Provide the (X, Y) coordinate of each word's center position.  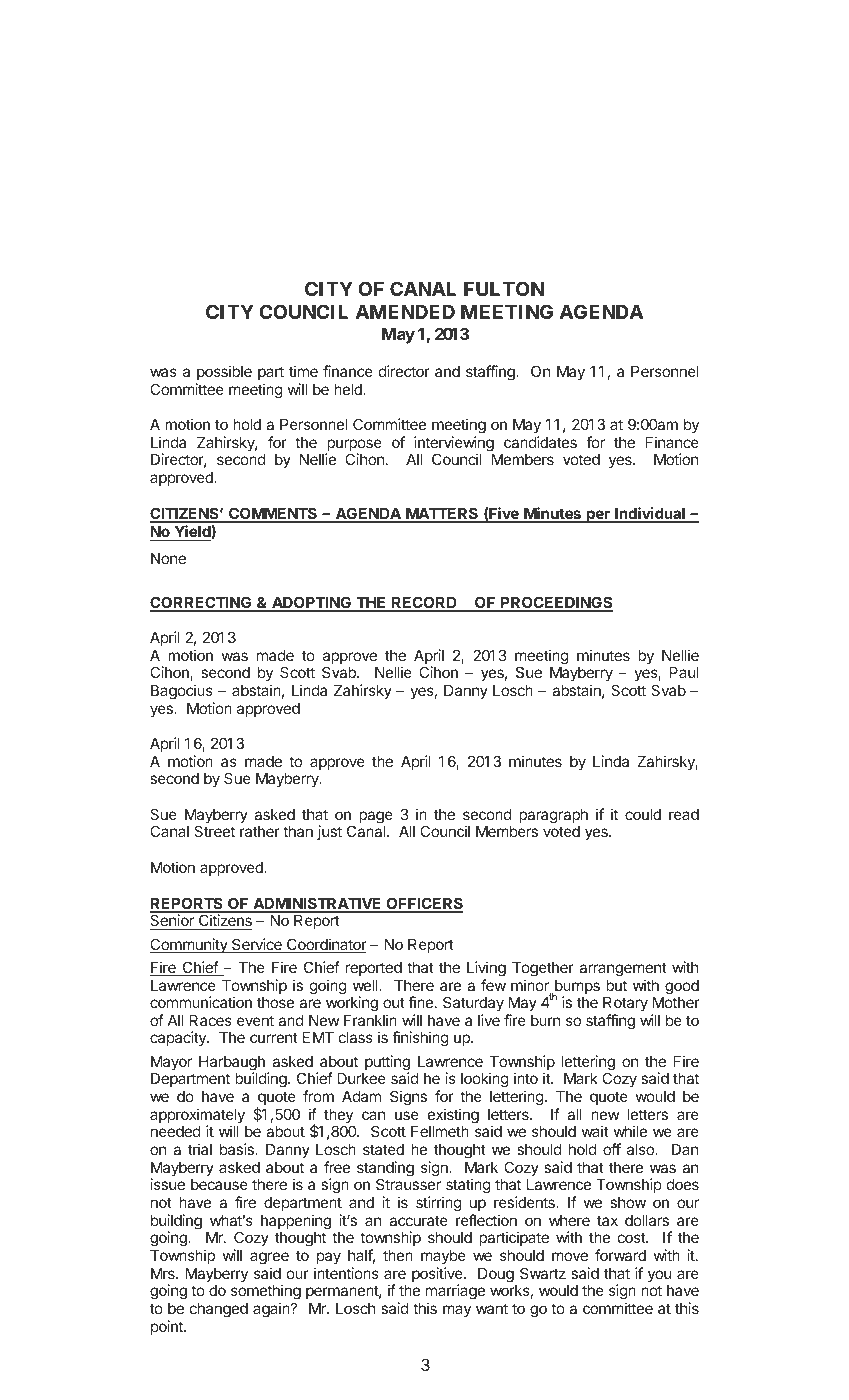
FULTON (504, 288)
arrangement (623, 969)
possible (224, 372)
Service (257, 945)
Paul (684, 672)
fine (420, 1002)
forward (620, 1255)
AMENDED (405, 312)
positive (438, 1276)
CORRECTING (202, 603)
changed (219, 1310)
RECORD (424, 603)
